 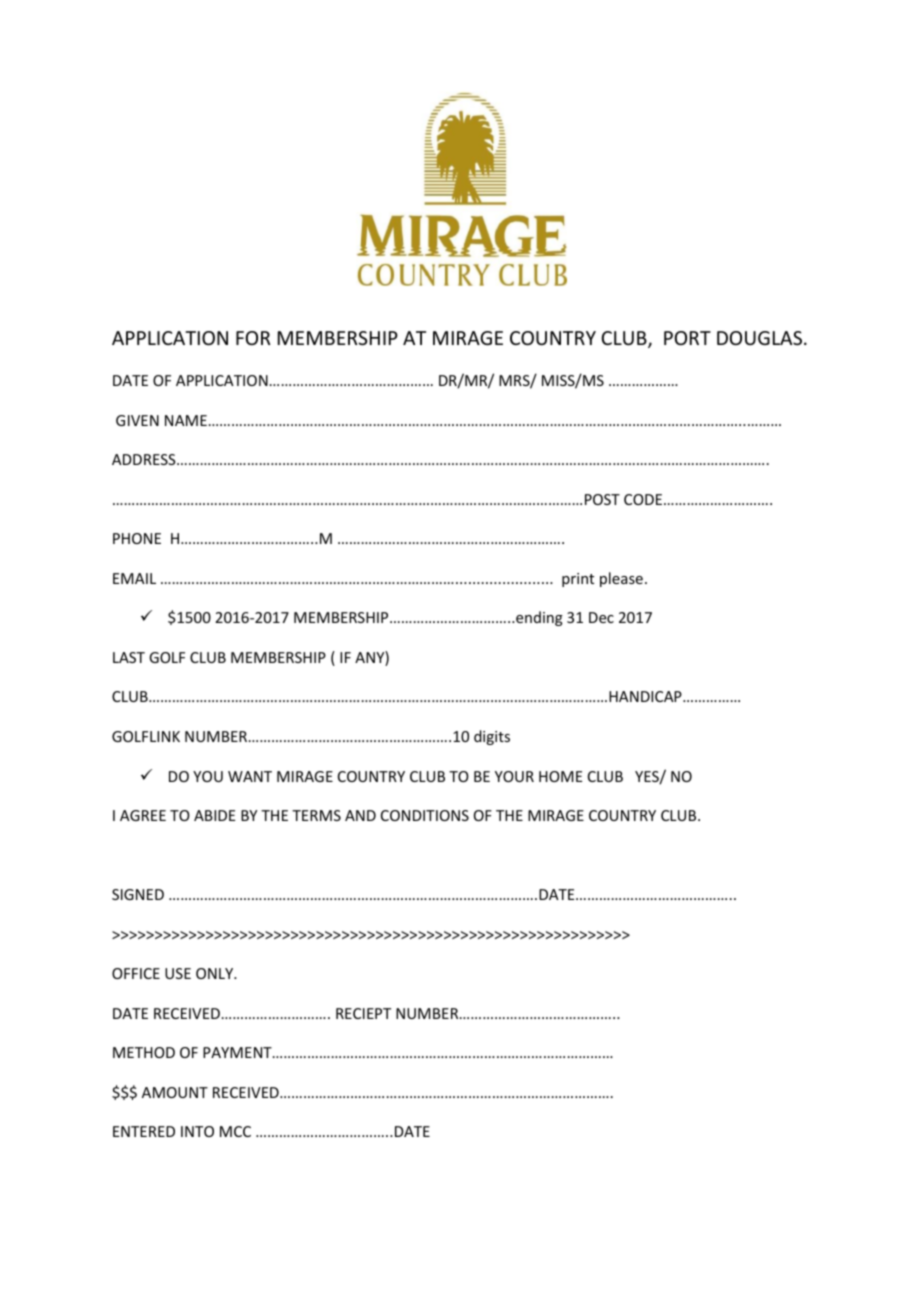 I want to click on AMOUNT, so click(x=175, y=1092).
